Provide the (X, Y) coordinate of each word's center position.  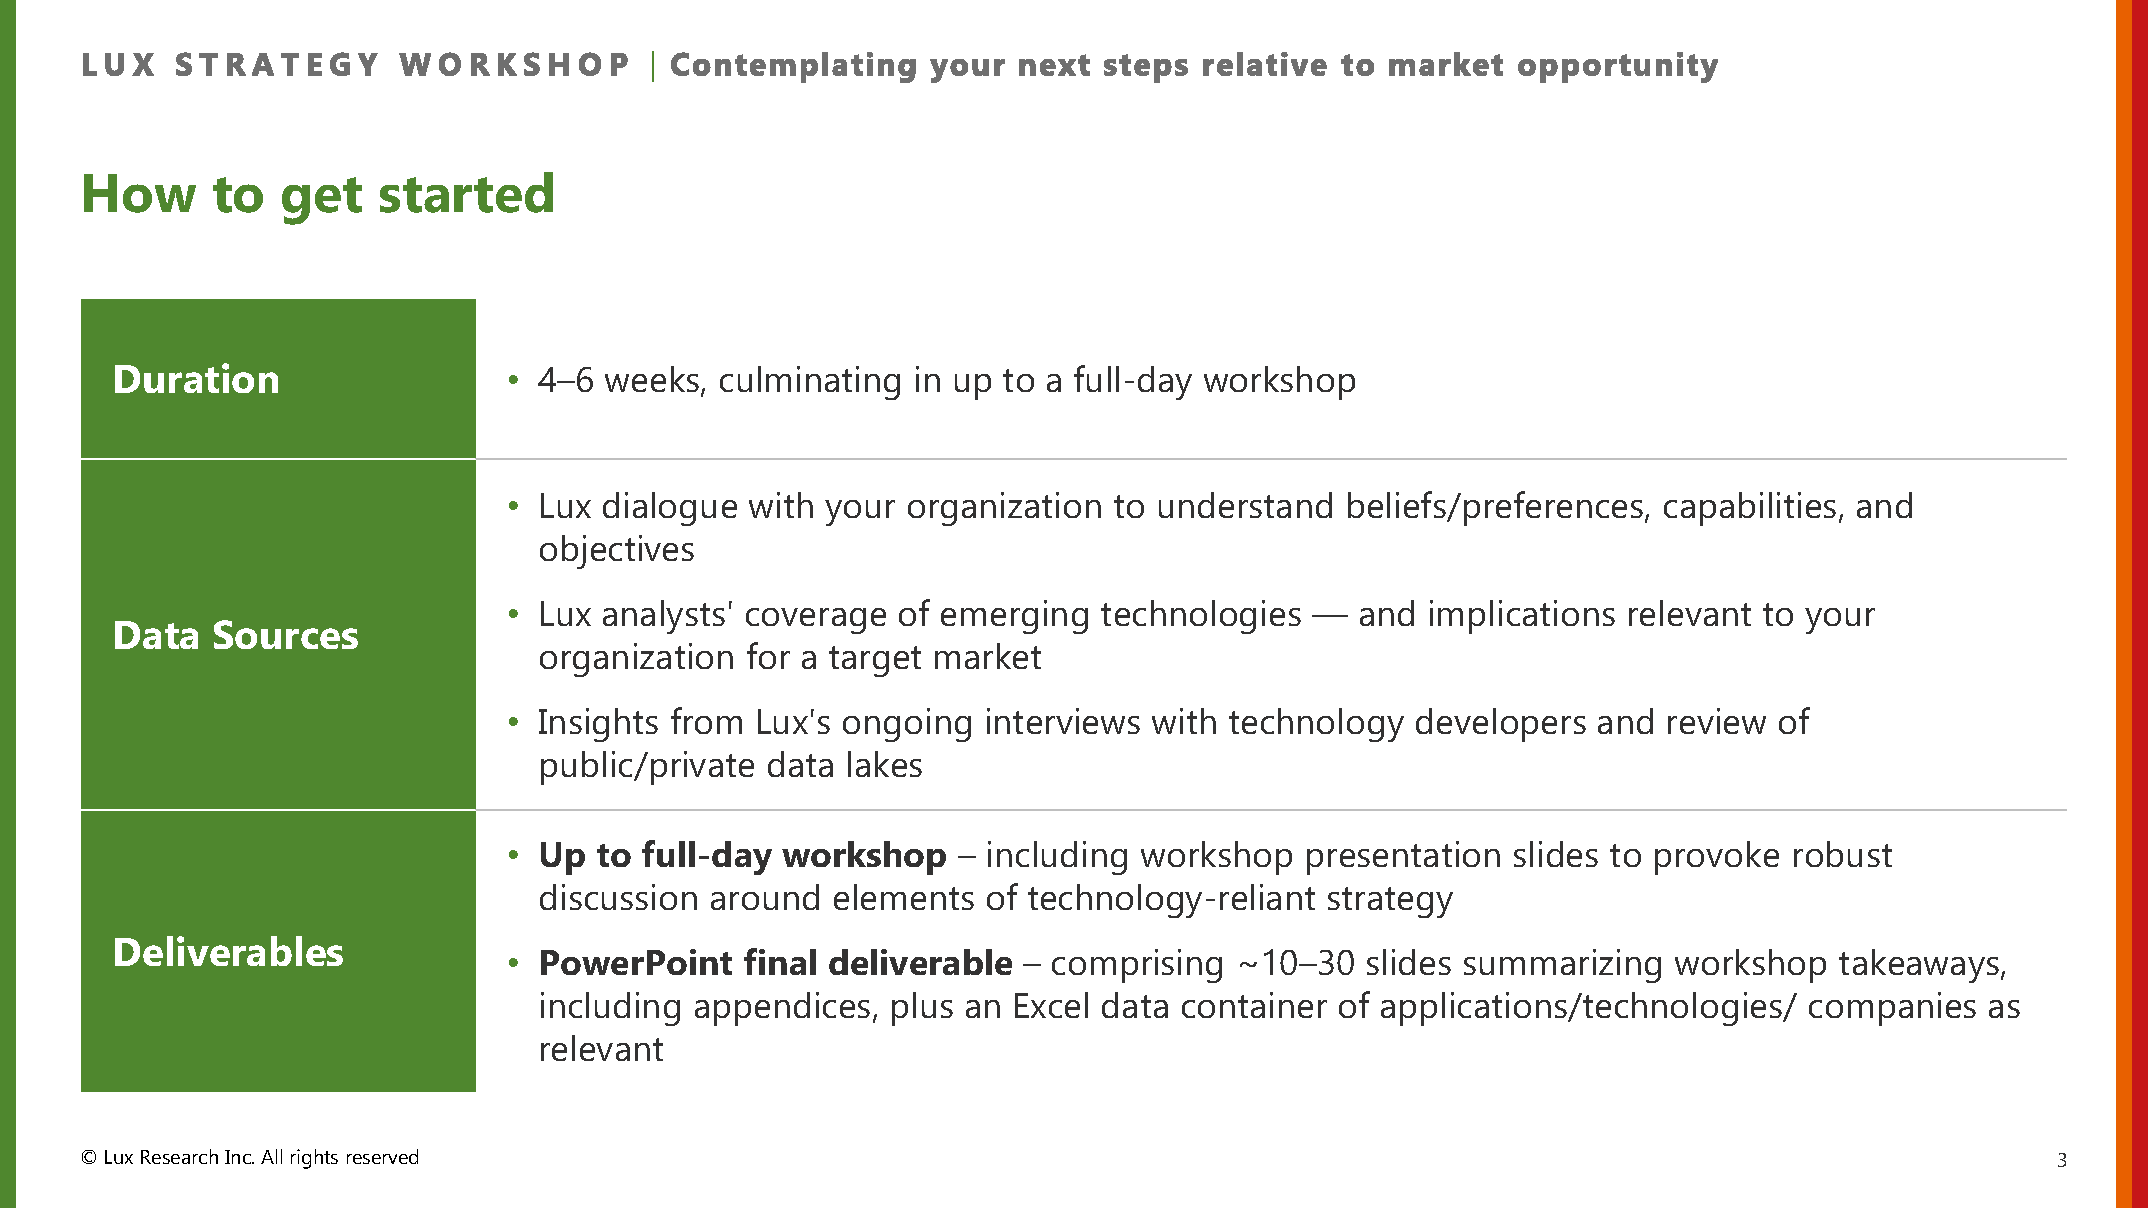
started (466, 192)
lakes (885, 764)
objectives (617, 552)
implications (1522, 617)
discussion (618, 897)
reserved (382, 1156)
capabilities (1750, 509)
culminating (810, 383)
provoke (1717, 858)
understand (1245, 505)
